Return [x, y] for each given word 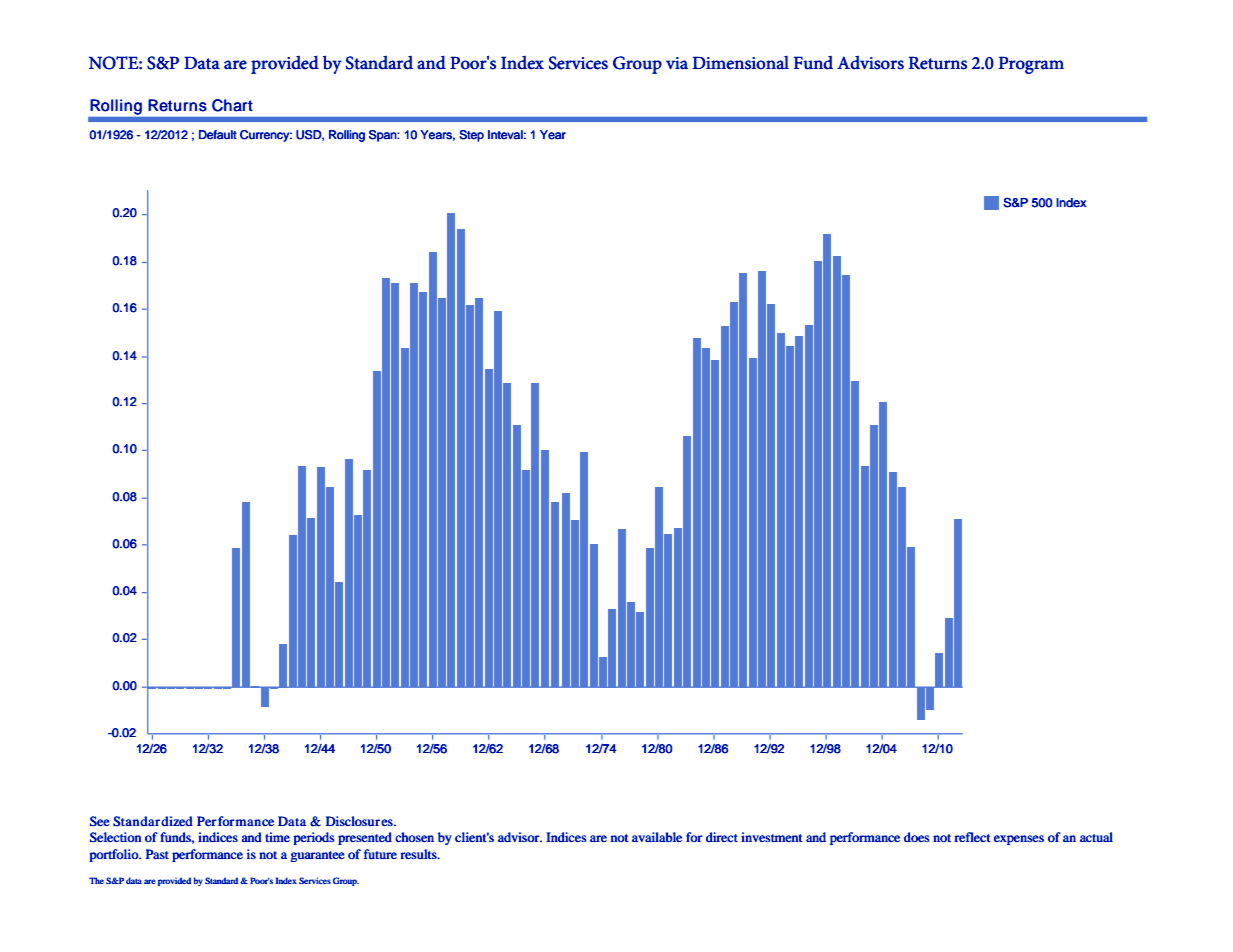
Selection [115, 837]
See [100, 821]
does [917, 837]
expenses [1019, 840]
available [657, 837]
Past [157, 854]
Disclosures [360, 821]
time [277, 837]
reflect [972, 837]
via [677, 63]
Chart [232, 105]
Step [471, 136]
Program [1031, 65]
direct [722, 837]
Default [218, 135]
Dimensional [740, 63]
